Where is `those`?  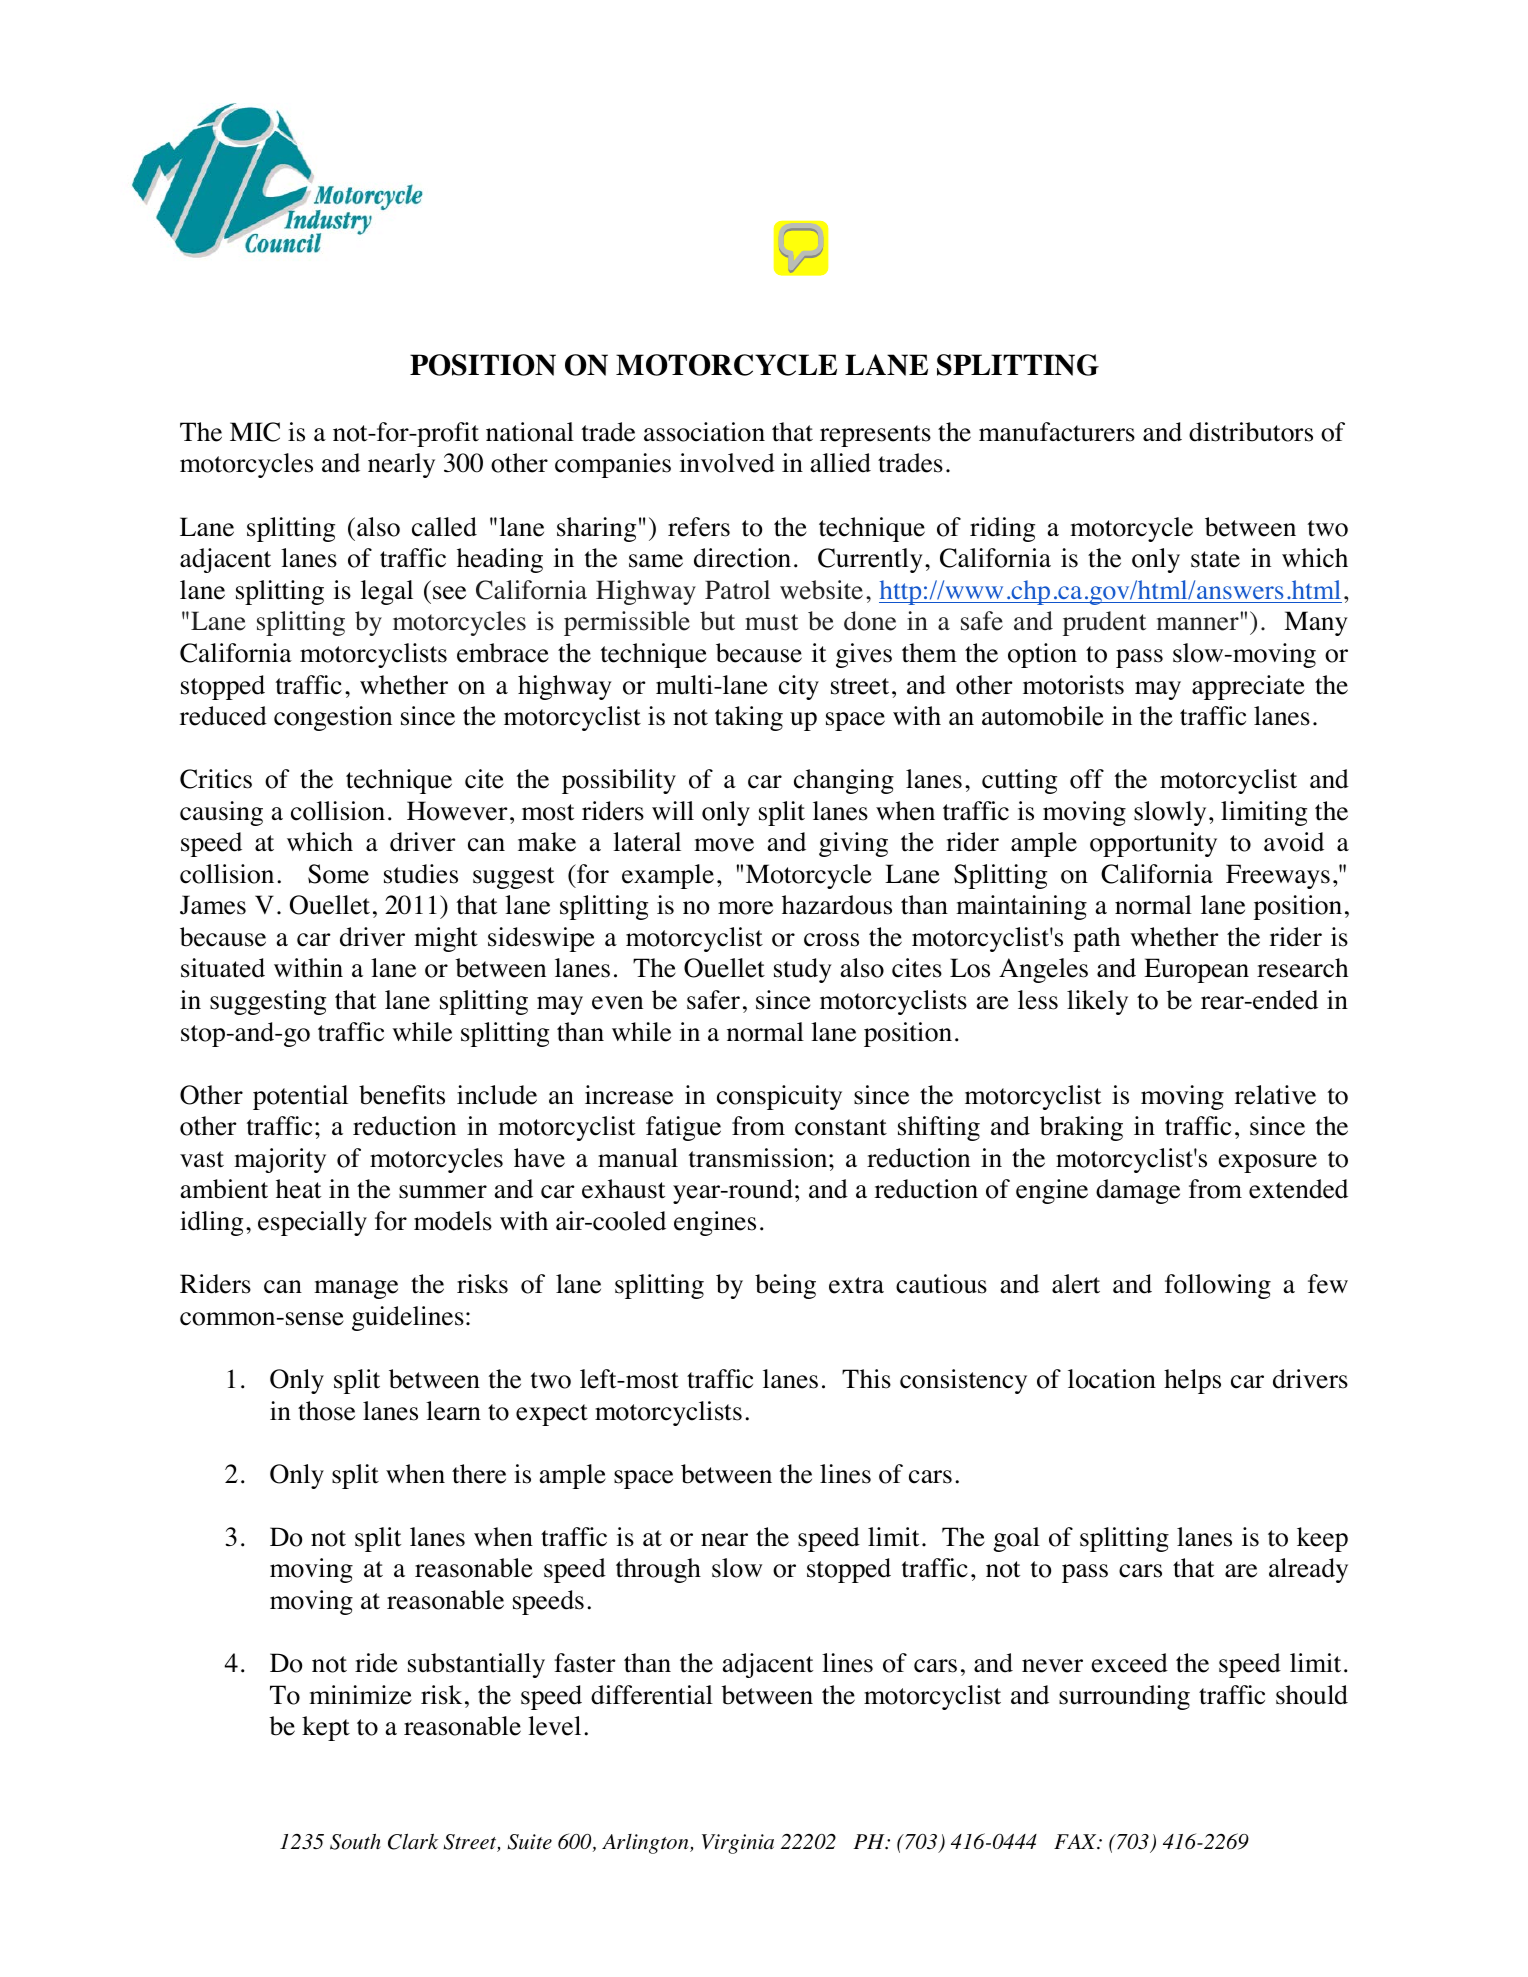 those is located at coordinates (326, 1411).
